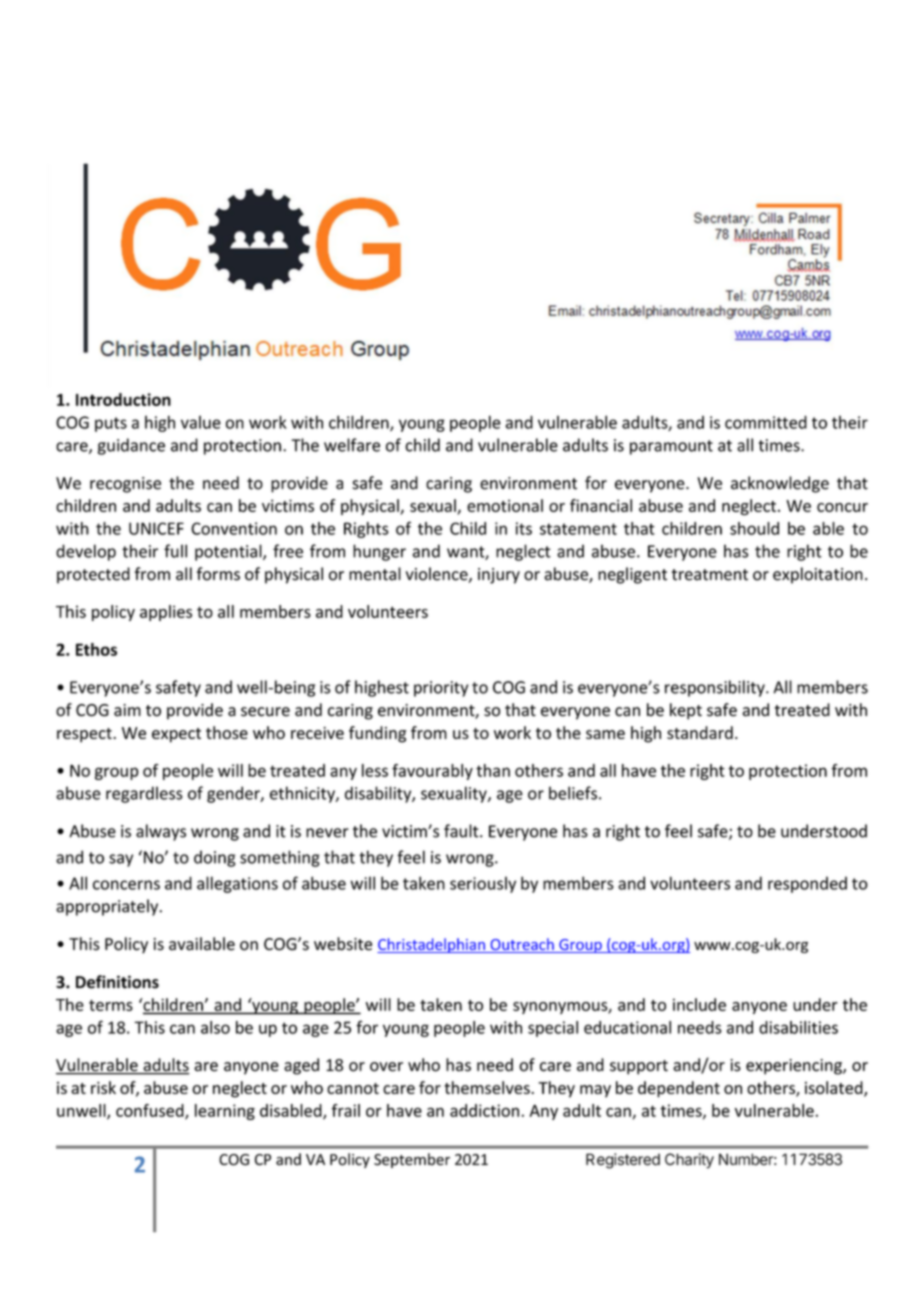  What do you see at coordinates (807, 884) in the screenshot?
I see `responded` at bounding box center [807, 884].
